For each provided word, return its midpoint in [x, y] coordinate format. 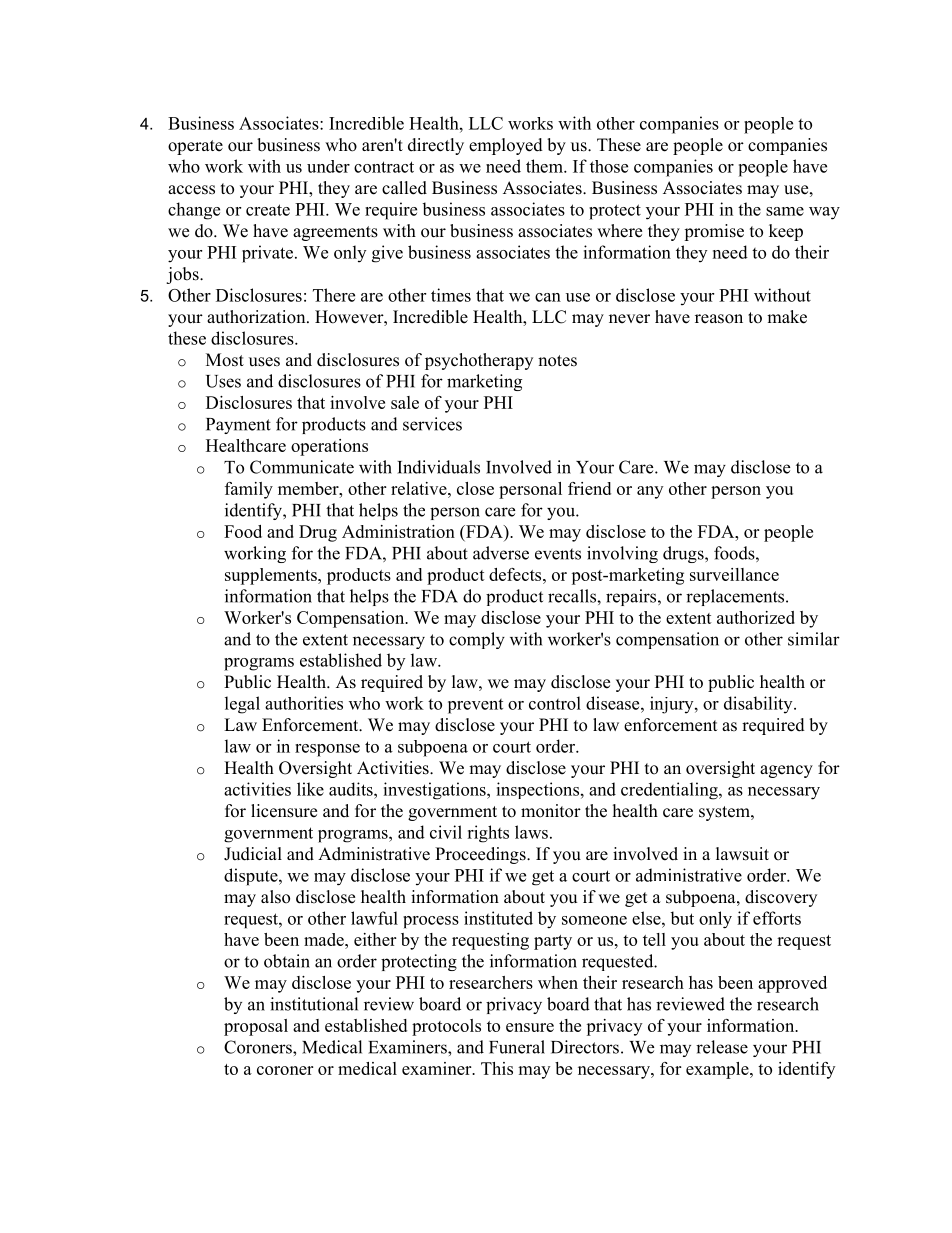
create [268, 210]
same [785, 211]
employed [506, 146]
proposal [256, 1027]
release [722, 1047]
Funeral [517, 1047]
